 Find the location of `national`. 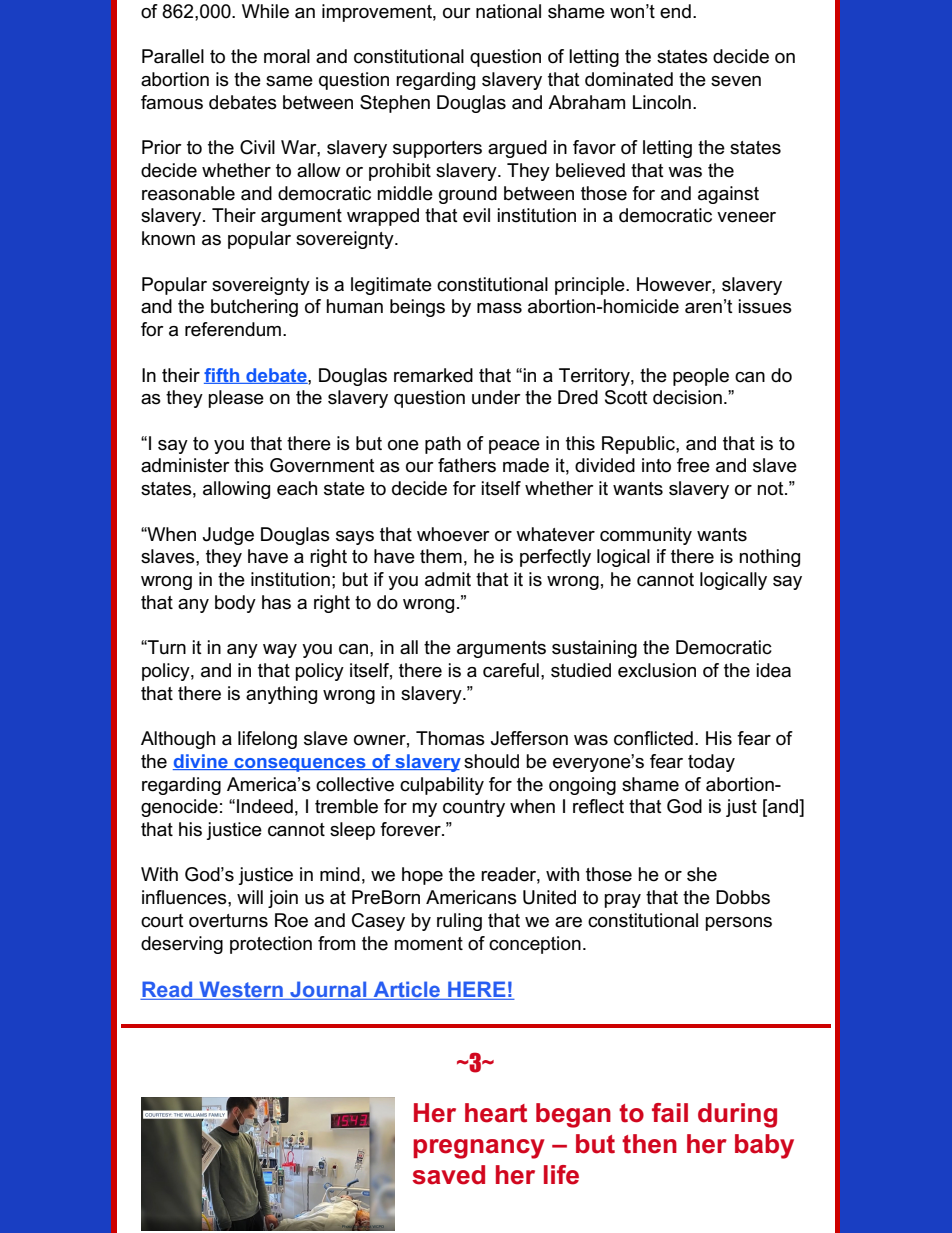

national is located at coordinates (508, 11).
